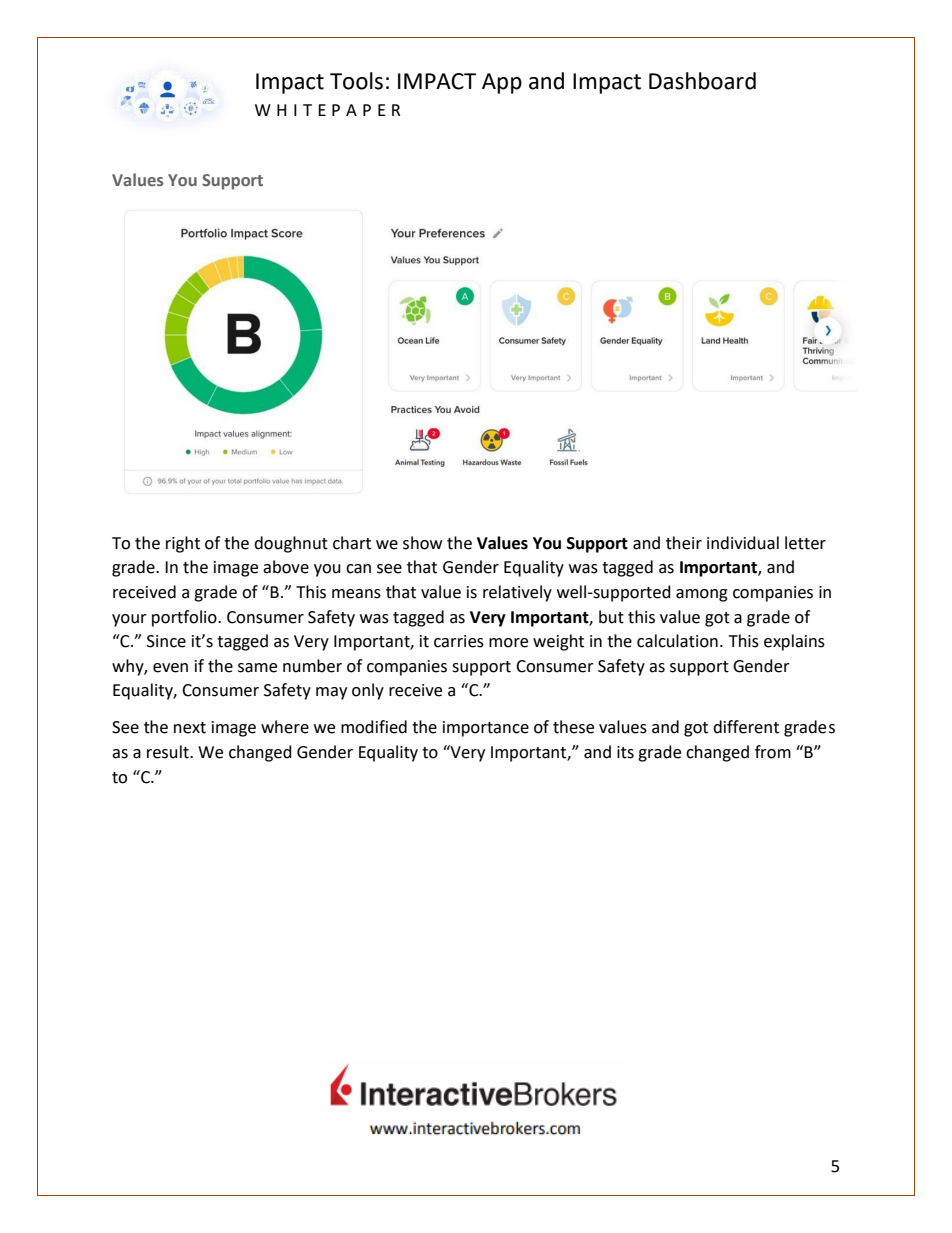 The width and height of the page is (952, 1233). Describe the element at coordinates (746, 727) in the page. I see `different` at that location.
